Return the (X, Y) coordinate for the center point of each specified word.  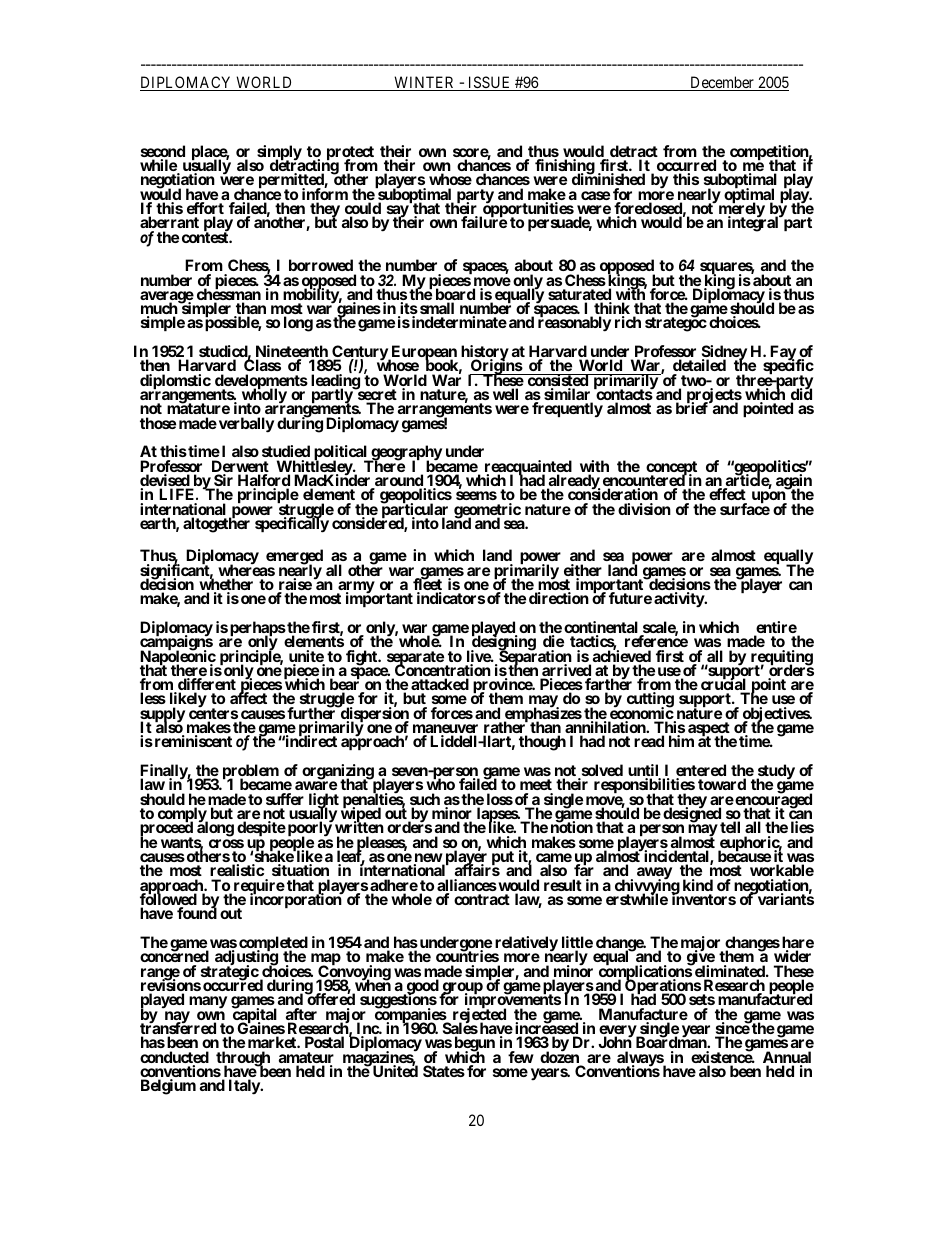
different (206, 685)
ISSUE (489, 83)
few (521, 1057)
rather (506, 728)
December (722, 83)
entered (701, 771)
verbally (246, 425)
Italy (245, 1087)
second (163, 152)
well (505, 394)
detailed (699, 367)
